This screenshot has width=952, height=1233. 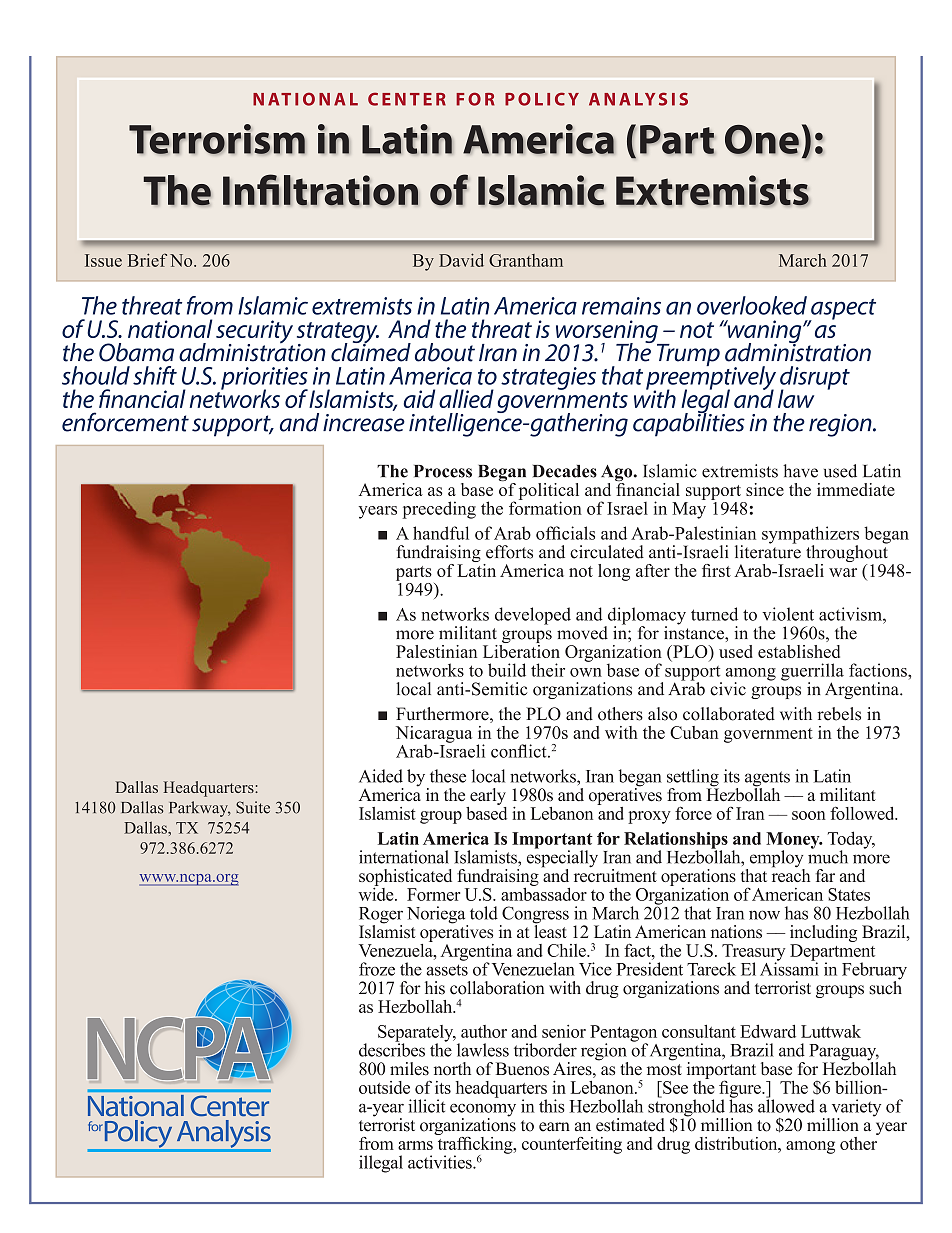 What do you see at coordinates (799, 651) in the screenshot?
I see `established` at bounding box center [799, 651].
